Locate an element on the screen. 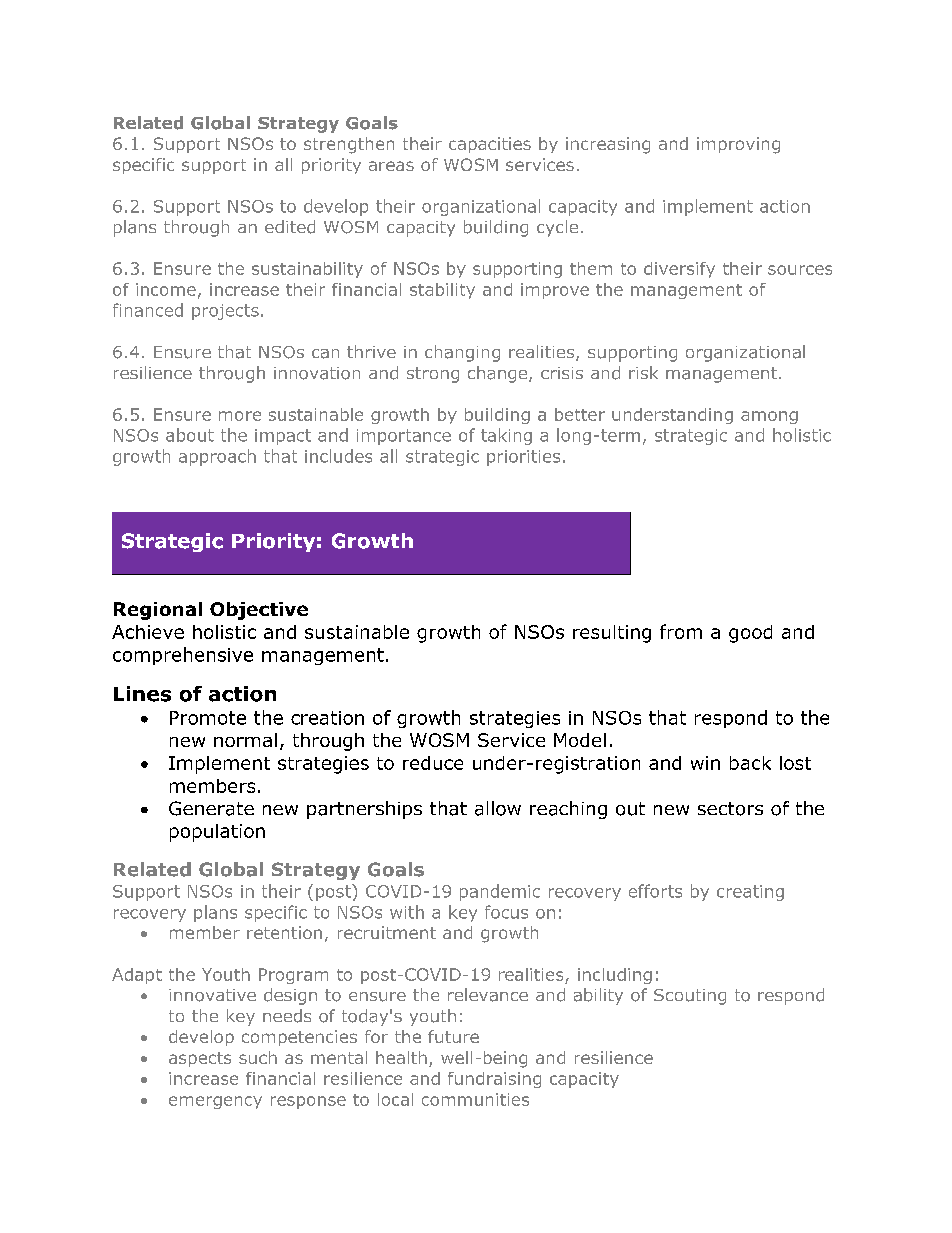 Image resolution: width=952 pixels, height=1233 pixels. improving is located at coordinates (738, 145).
